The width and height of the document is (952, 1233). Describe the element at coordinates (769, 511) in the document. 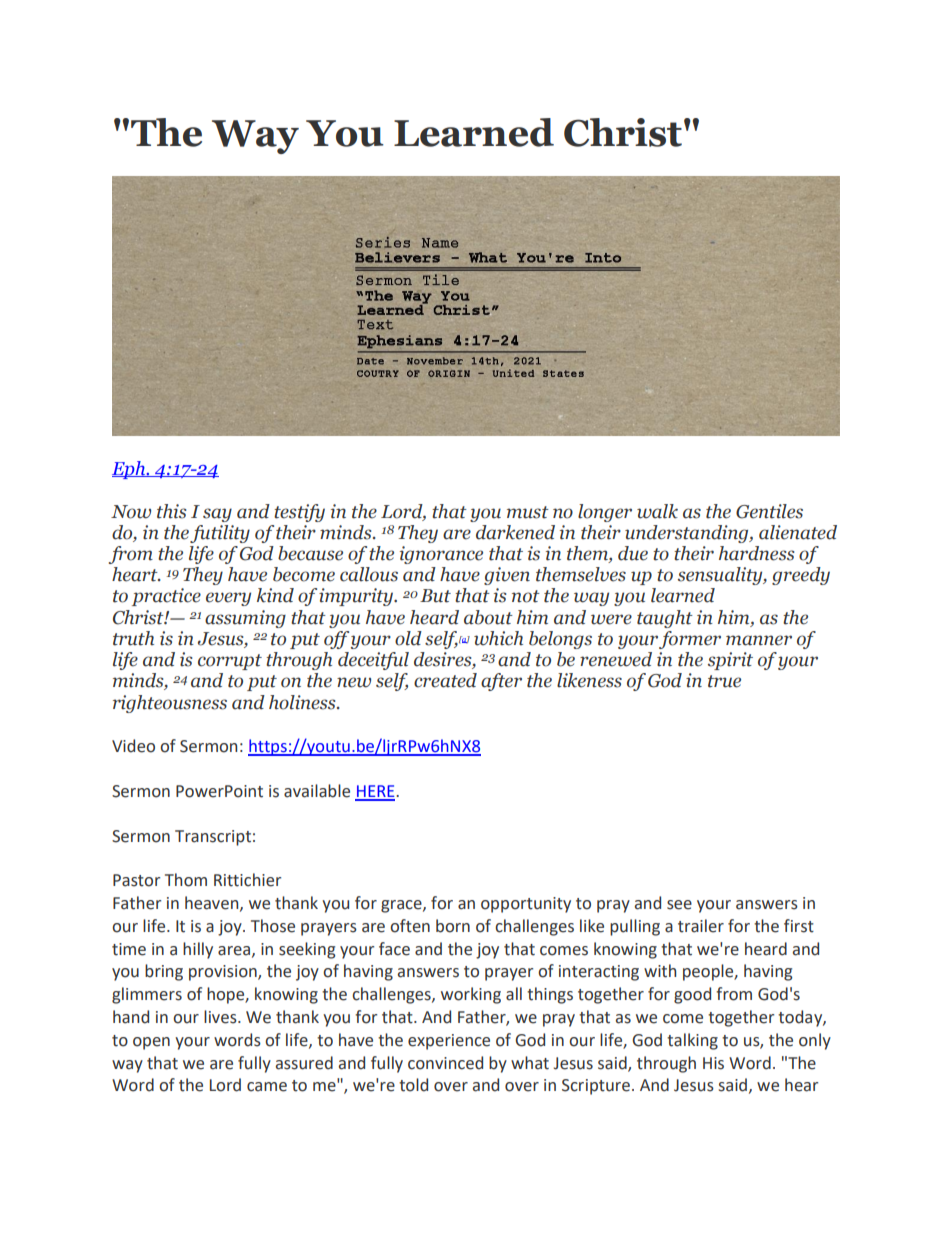

I see `Gentiles` at that location.
